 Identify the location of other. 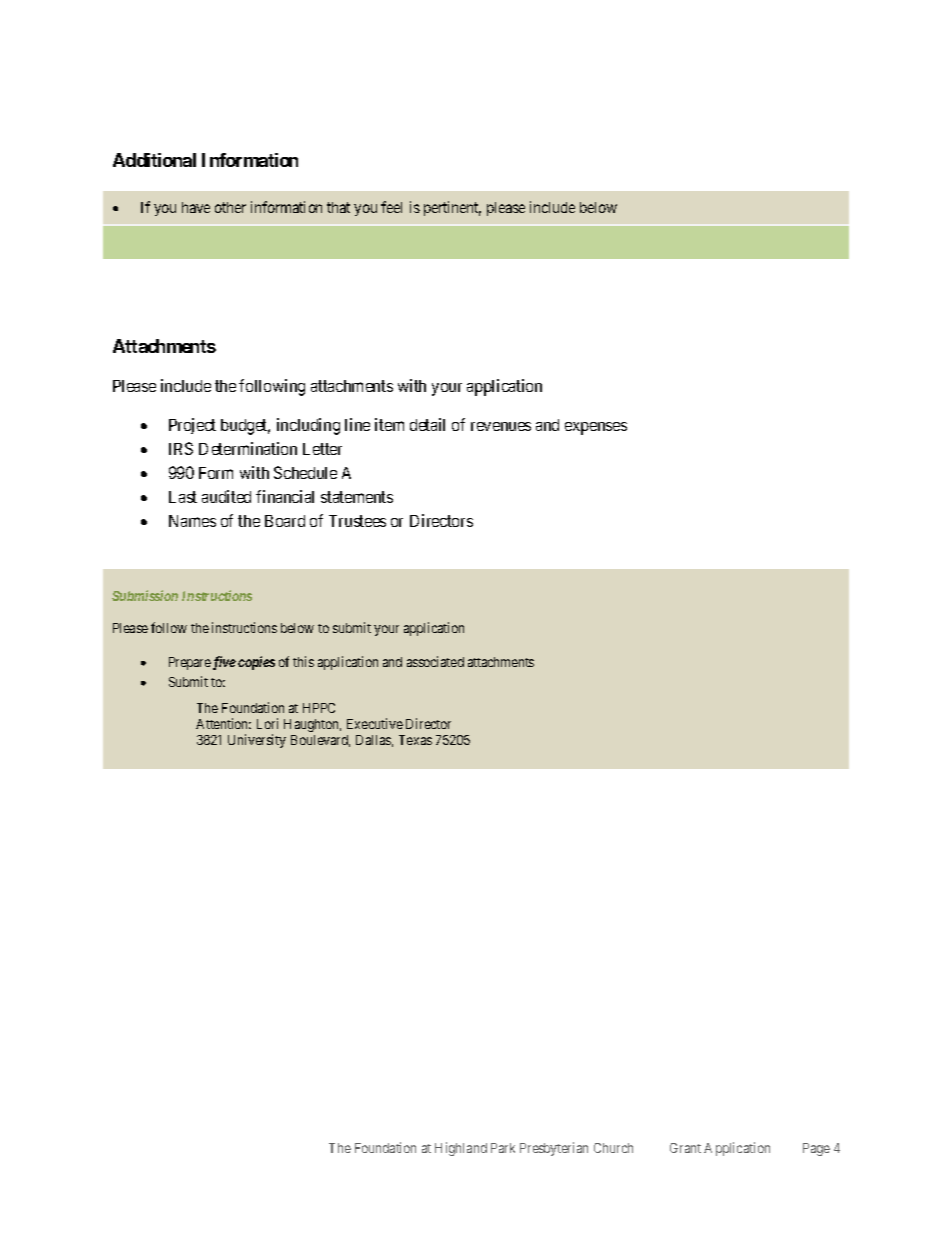
(230, 207).
